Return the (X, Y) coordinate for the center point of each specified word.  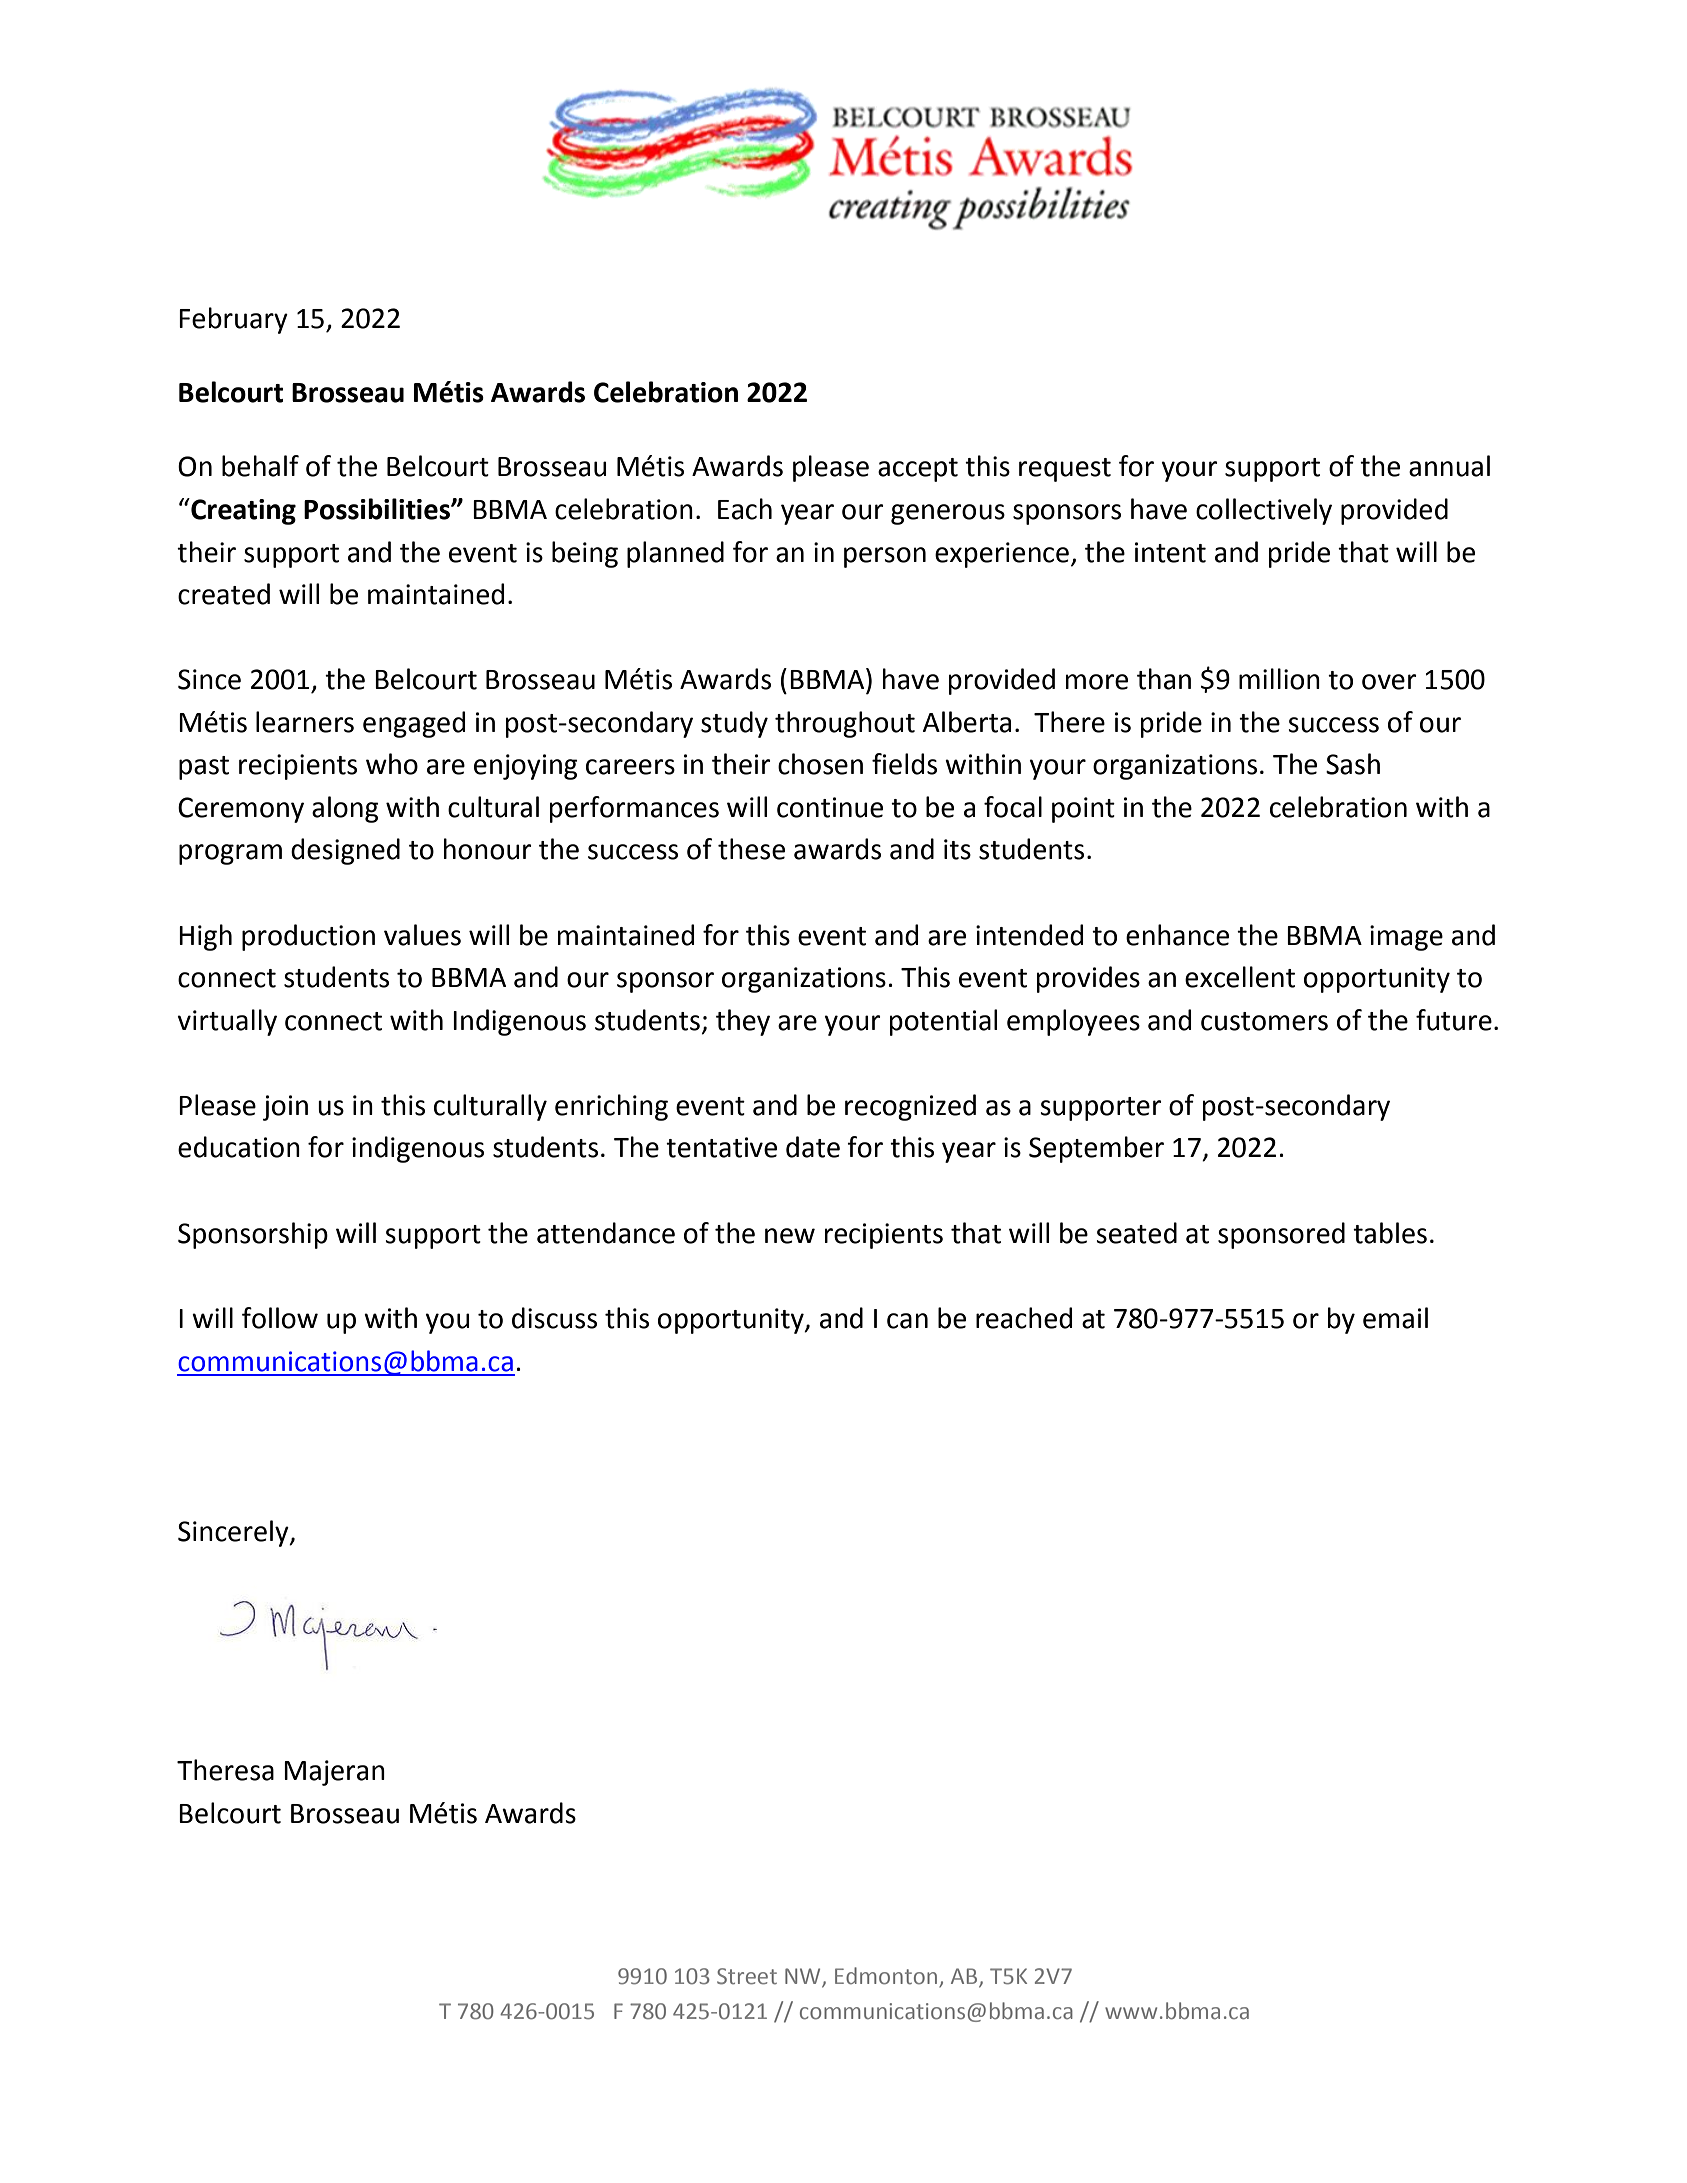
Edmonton (887, 1977)
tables (1390, 1233)
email (1395, 1318)
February (233, 320)
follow (280, 1318)
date (813, 1147)
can (907, 1321)
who (392, 764)
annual (1449, 466)
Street (747, 1976)
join (285, 1108)
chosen (820, 764)
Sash (1353, 764)
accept (918, 470)
